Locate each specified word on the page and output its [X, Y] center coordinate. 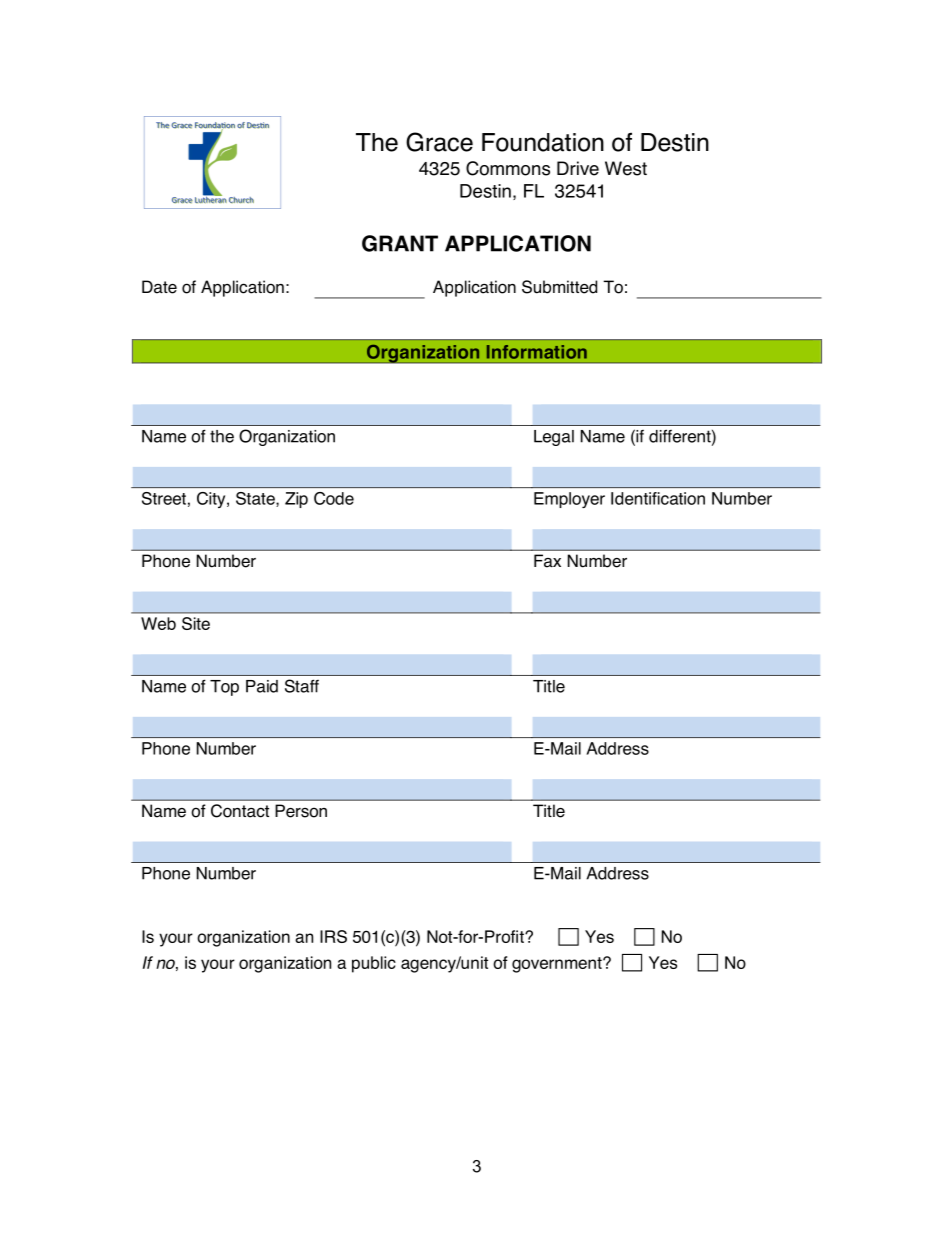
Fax [547, 561]
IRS [333, 936]
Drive [578, 168]
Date [159, 287]
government [558, 965]
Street [164, 498]
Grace [439, 142]
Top [224, 688]
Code [334, 498]
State [256, 499]
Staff [302, 686]
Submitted [559, 287]
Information [537, 352]
